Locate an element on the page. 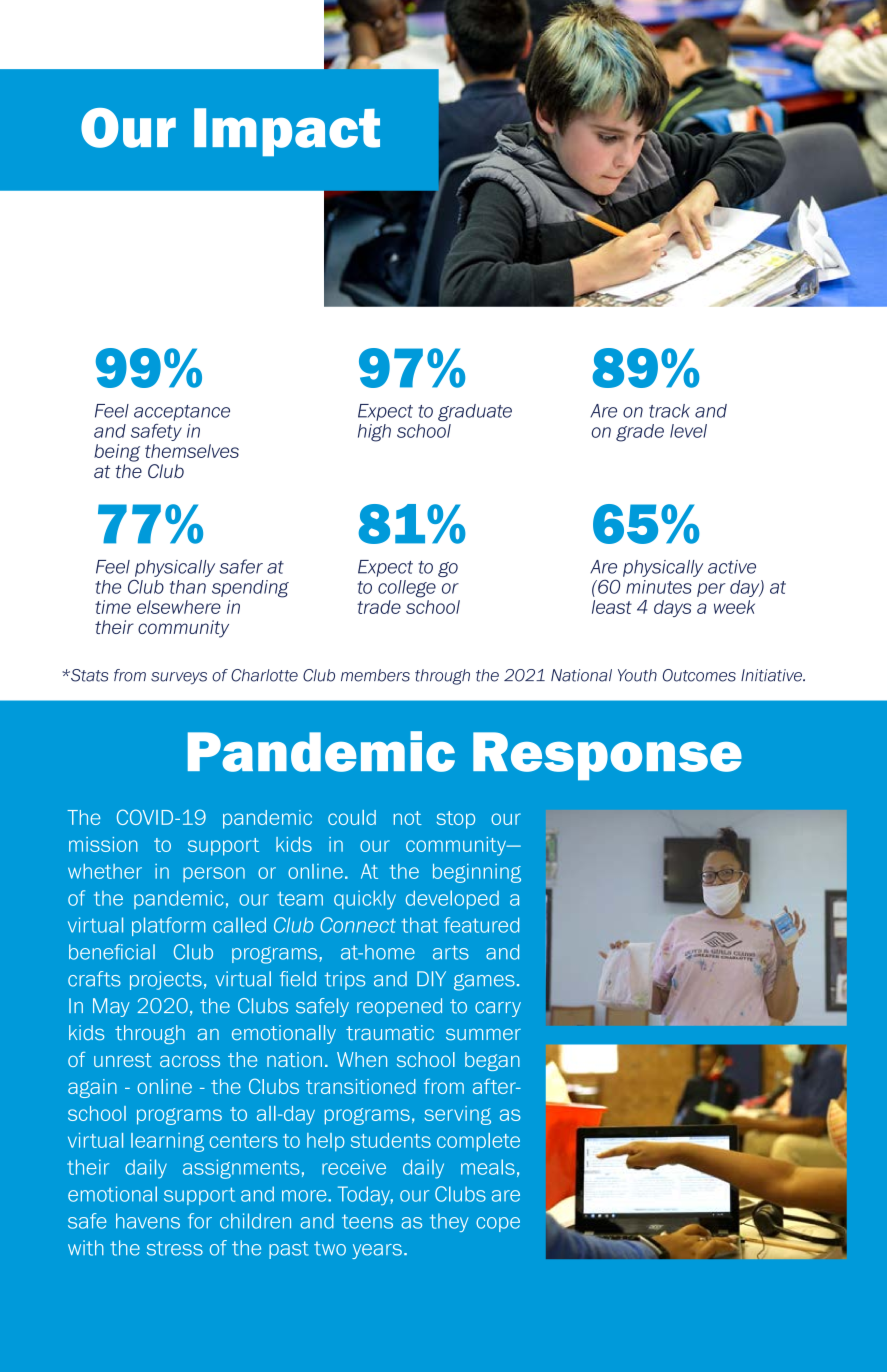 The width and height of the document is (887, 1372). high is located at coordinates (374, 433).
